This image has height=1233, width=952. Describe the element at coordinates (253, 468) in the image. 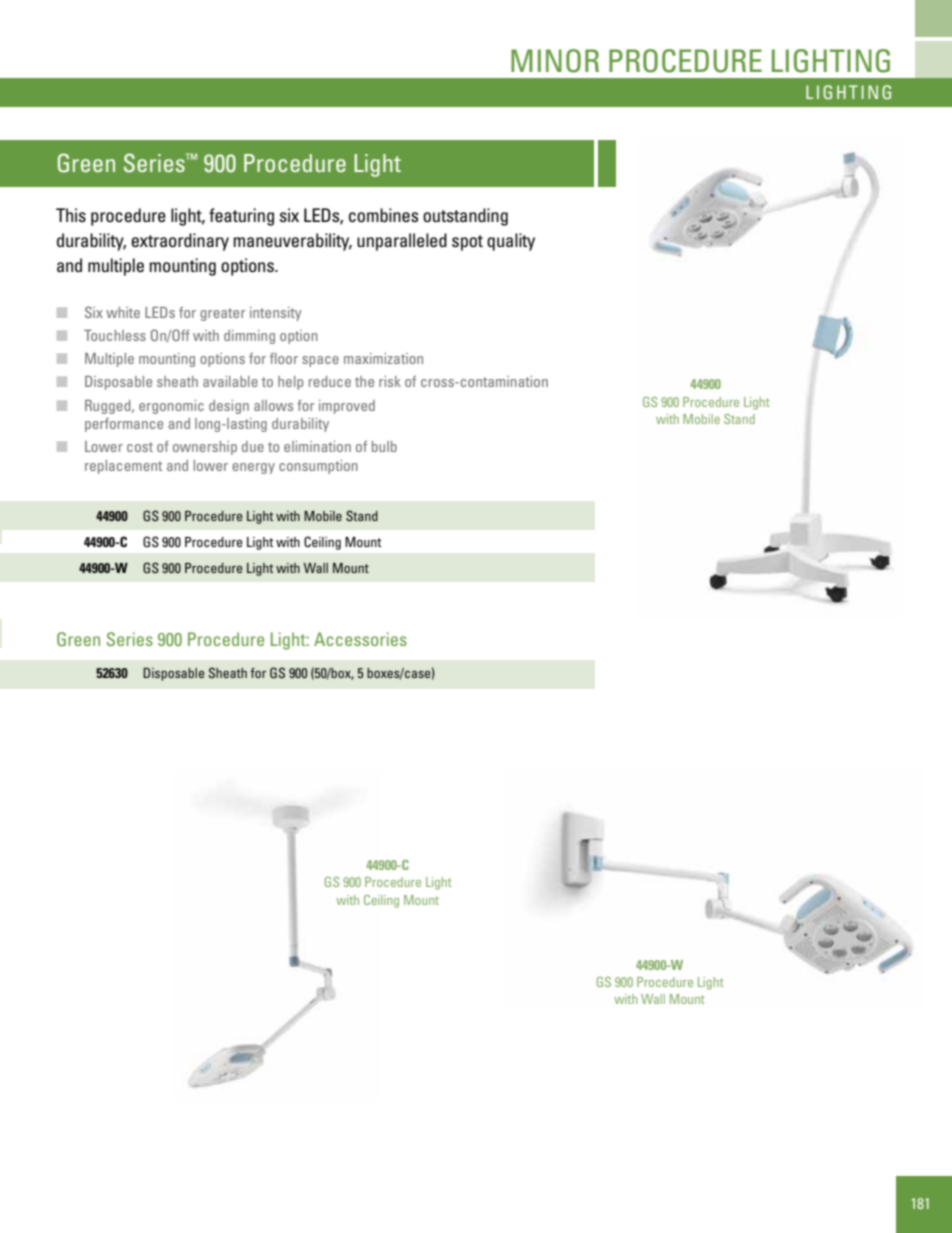

I see `energy` at that location.
